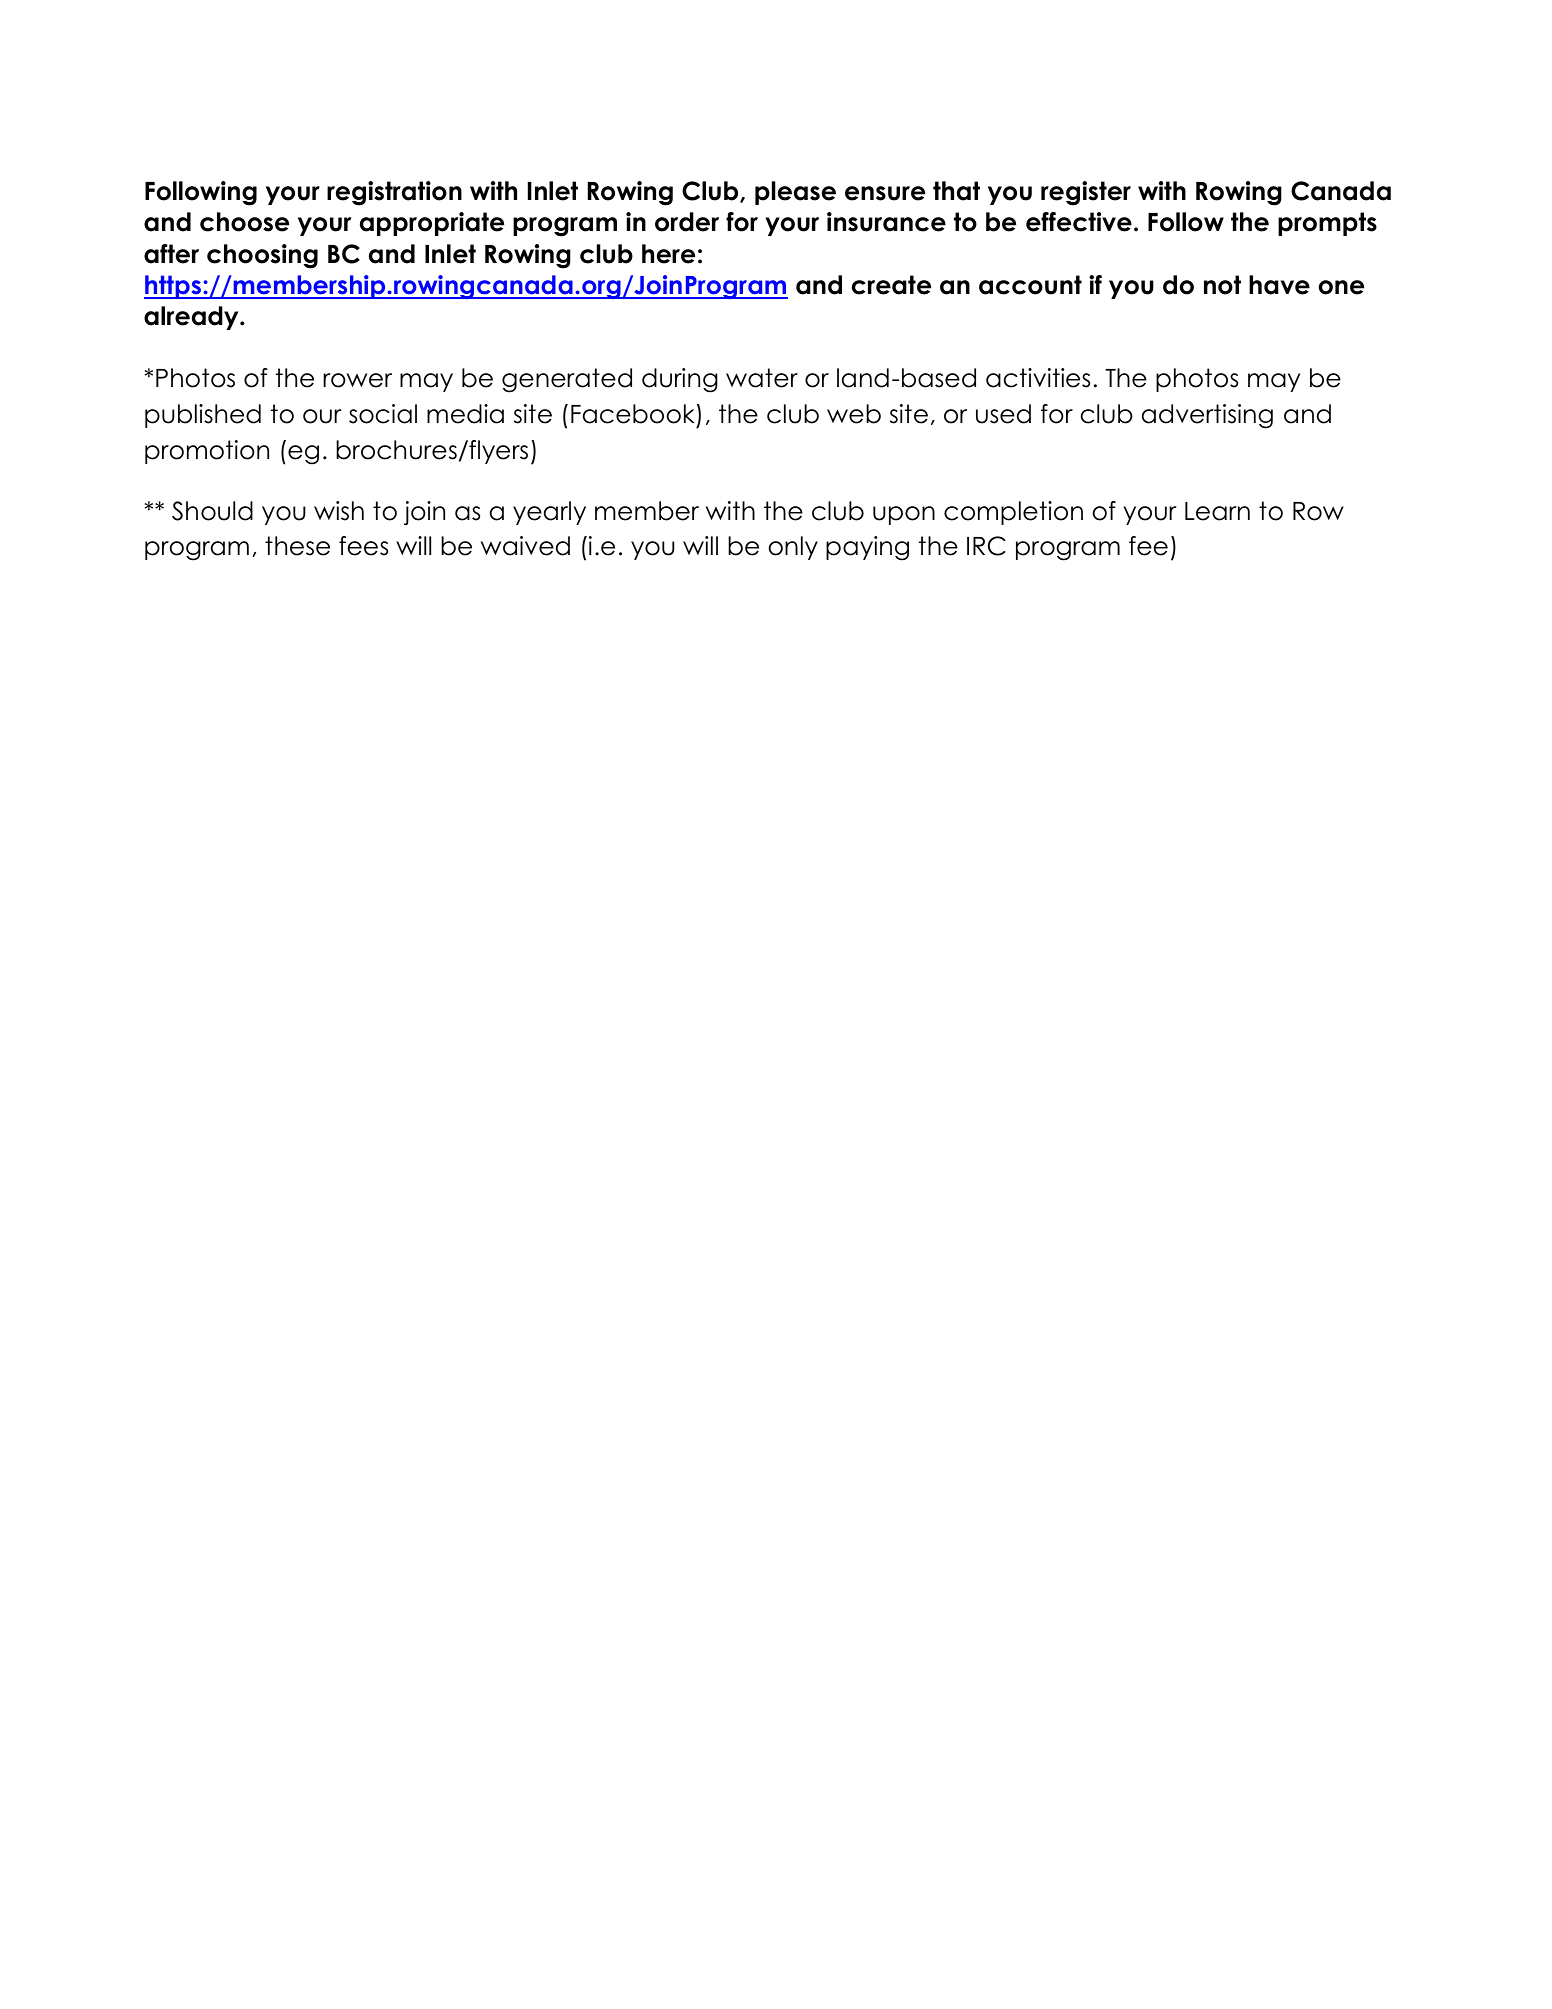 This document has height=2009, width=1552. Describe the element at coordinates (795, 193) in the document. I see `please` at that location.
